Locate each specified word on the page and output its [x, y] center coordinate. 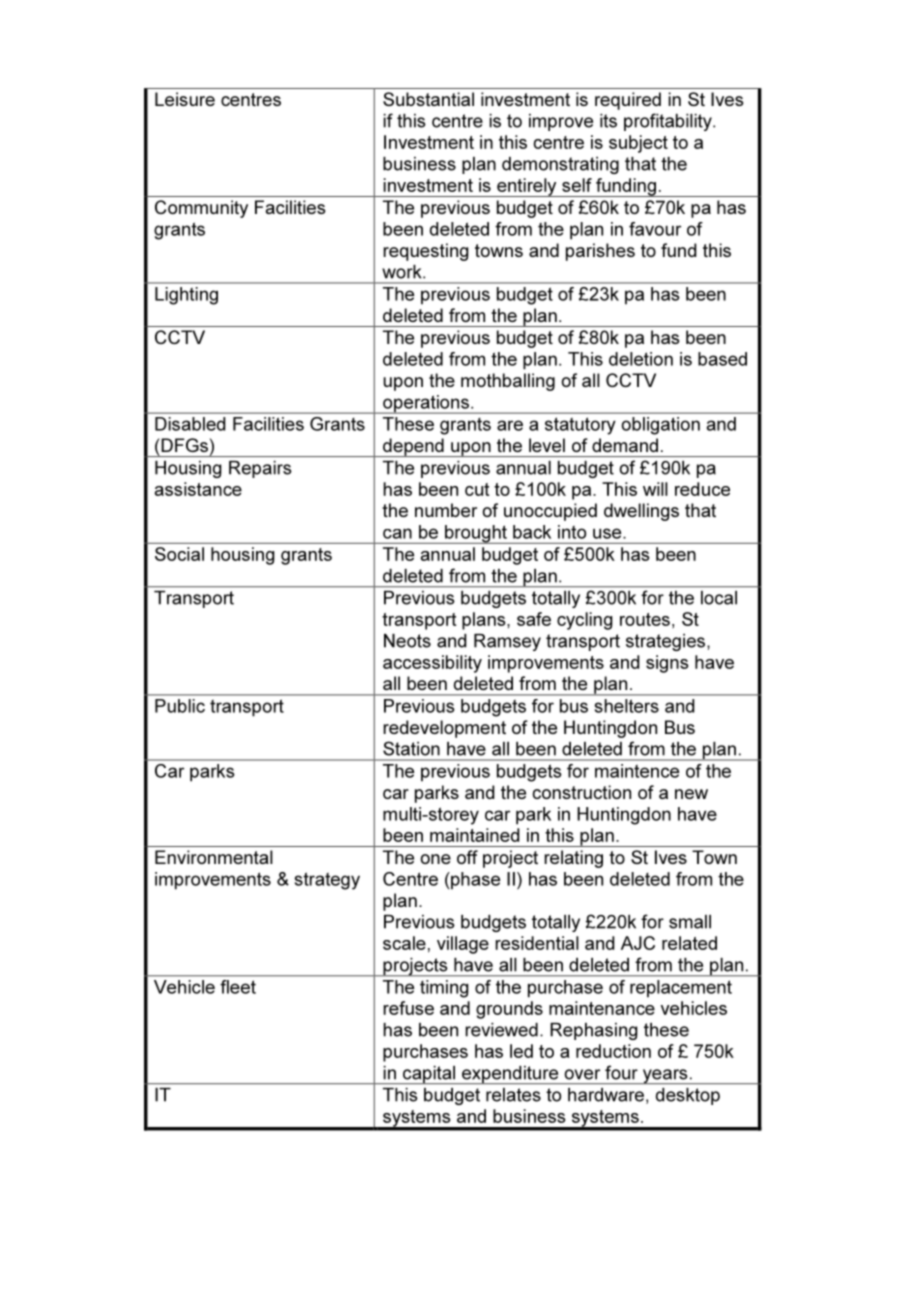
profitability [669, 122]
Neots [407, 641]
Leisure [185, 99]
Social [179, 554]
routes [645, 619]
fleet [238, 987]
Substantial [428, 99]
